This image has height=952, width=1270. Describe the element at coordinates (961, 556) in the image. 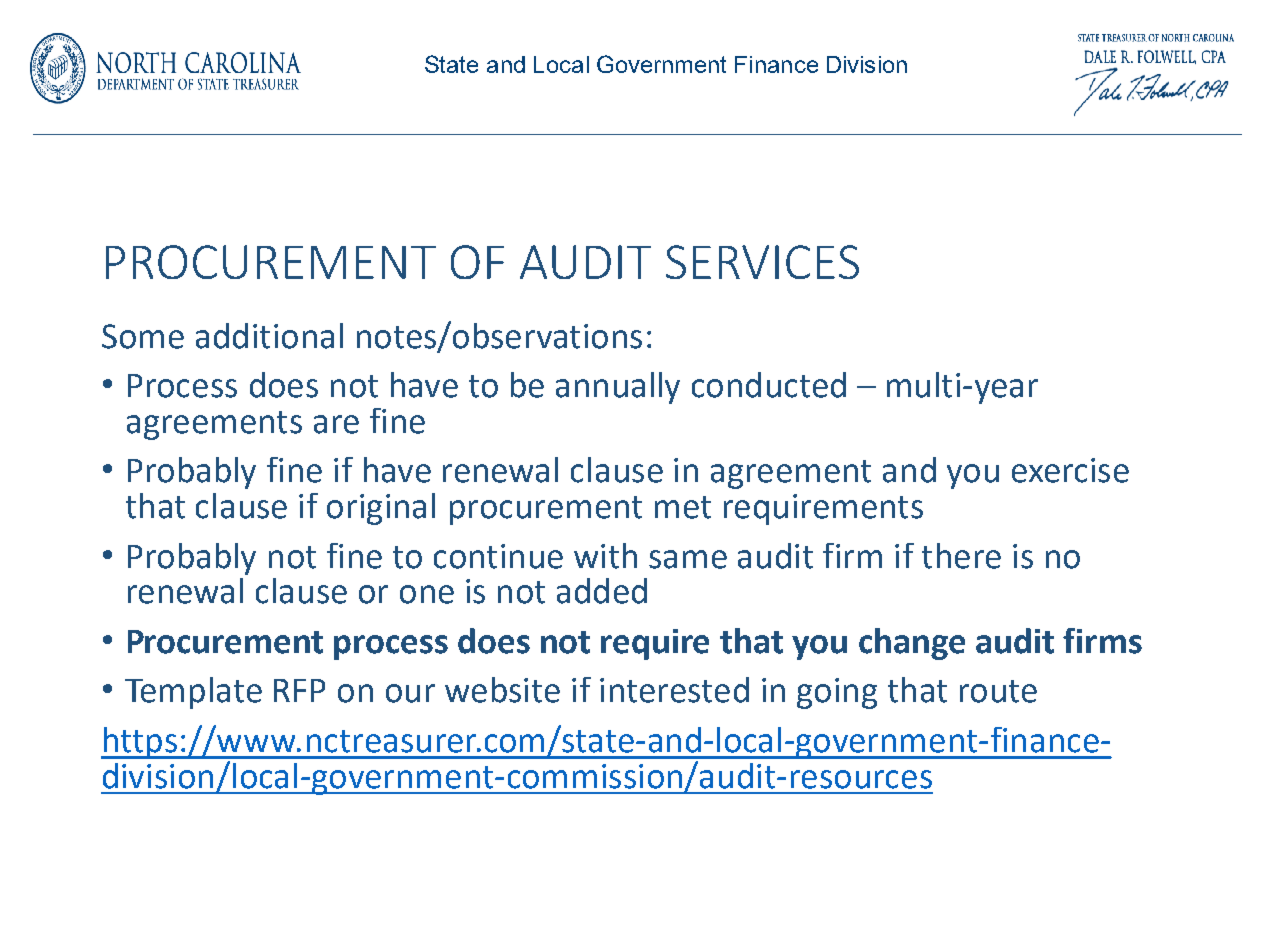

I see `there` at that location.
